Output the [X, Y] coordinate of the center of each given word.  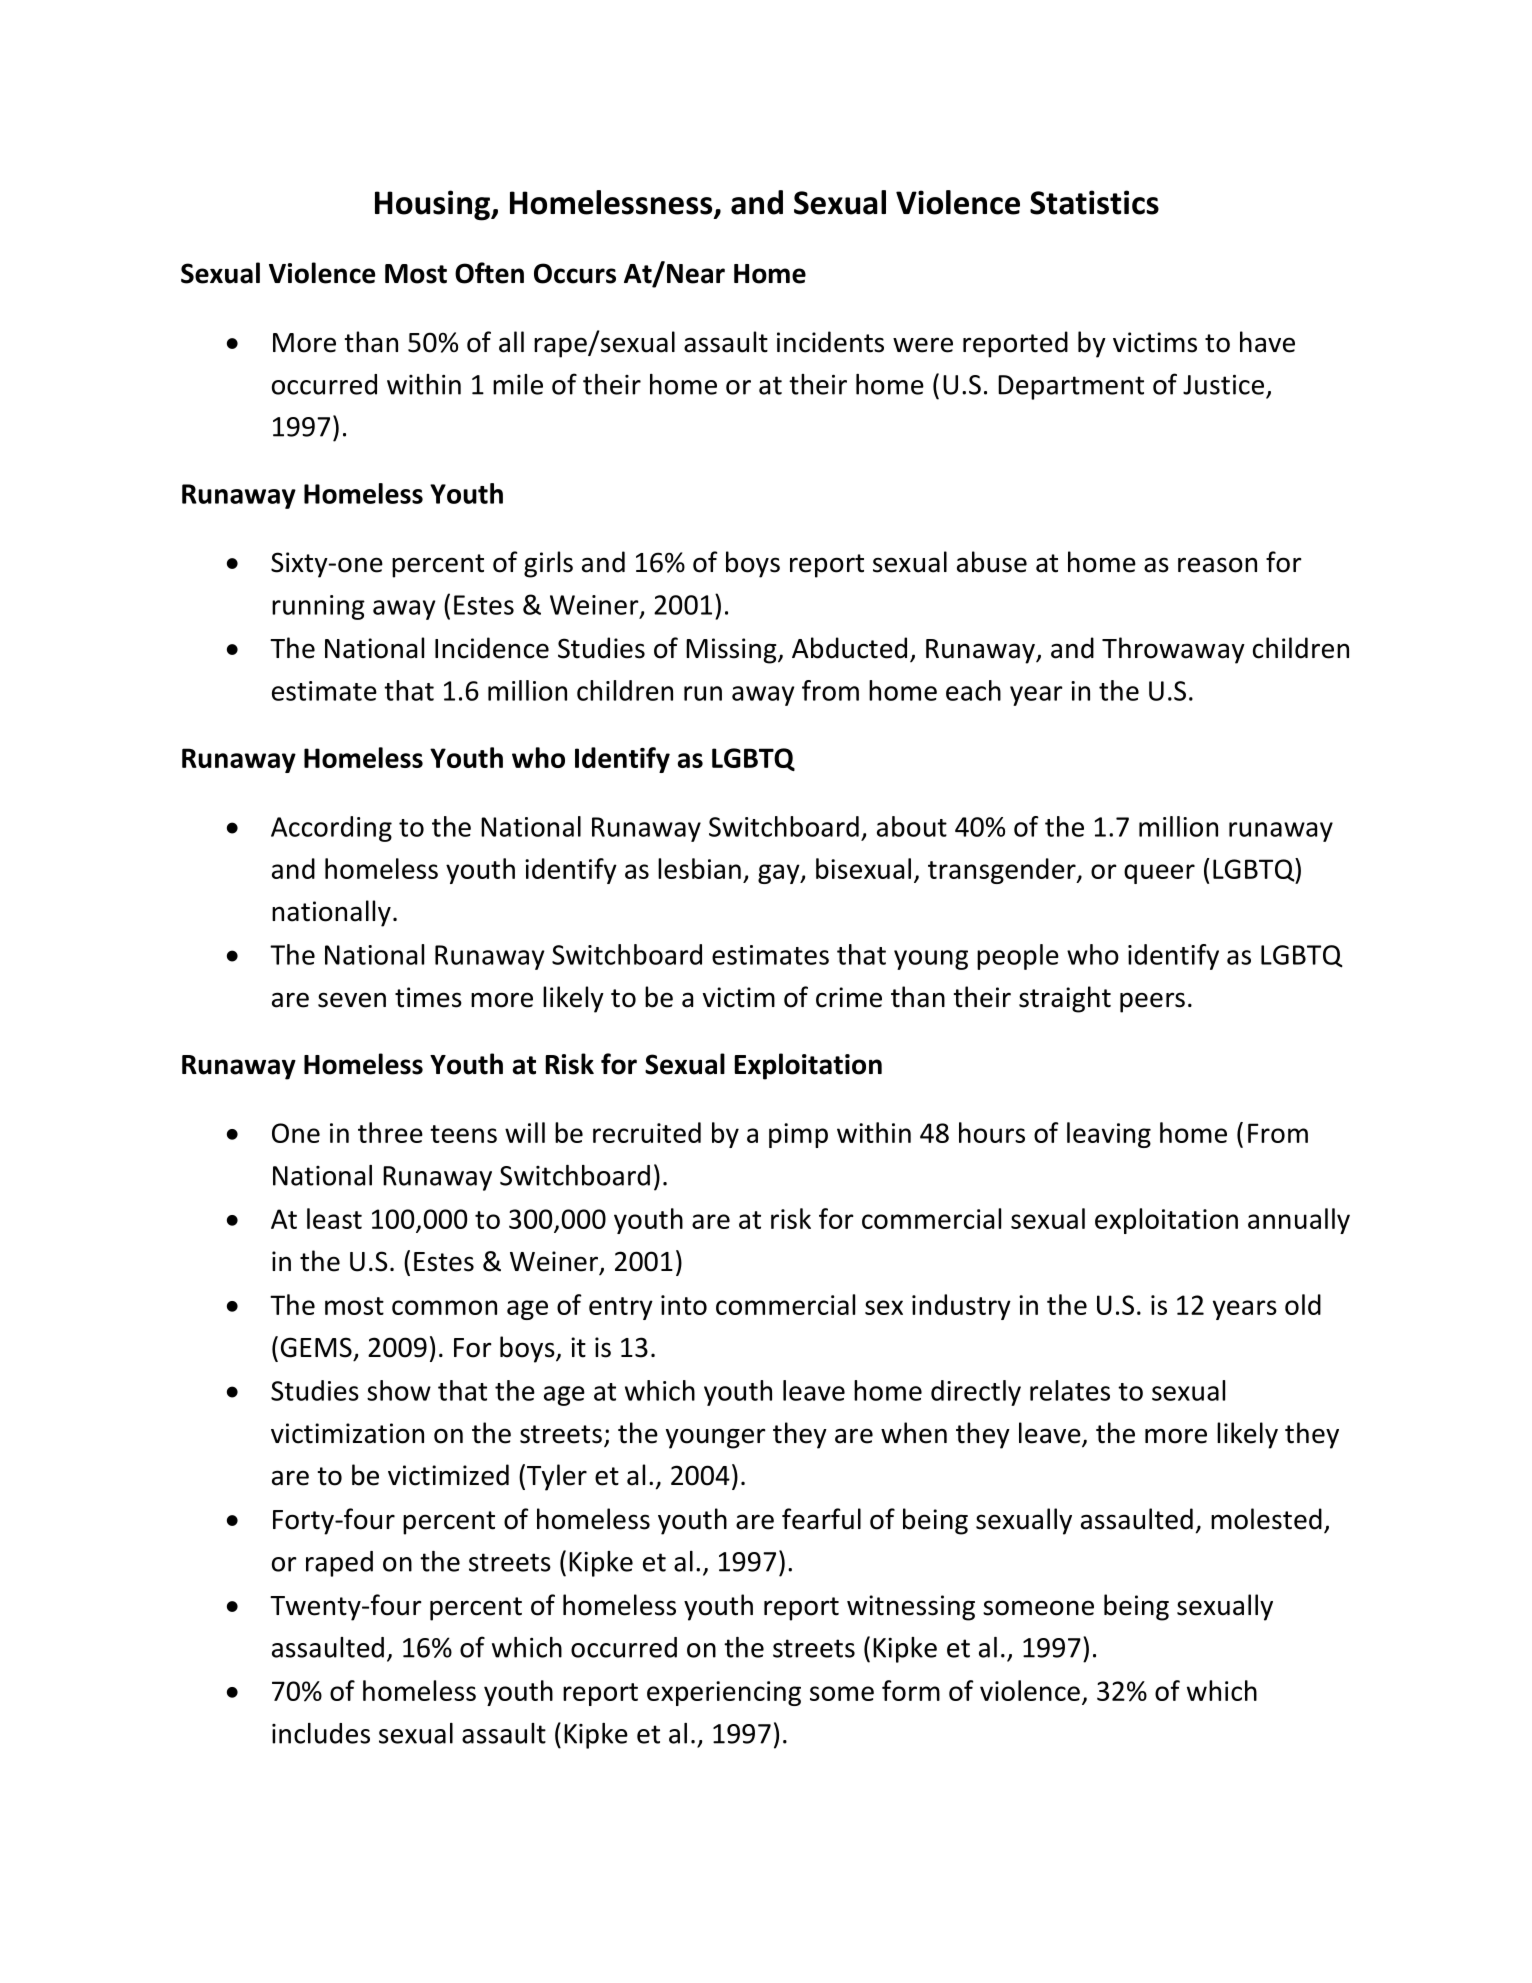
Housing [433, 205]
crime [849, 997]
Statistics [1094, 202]
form [911, 1690]
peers [1152, 1002]
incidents [830, 342]
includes [321, 1733]
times [428, 997]
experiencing [724, 1693]
